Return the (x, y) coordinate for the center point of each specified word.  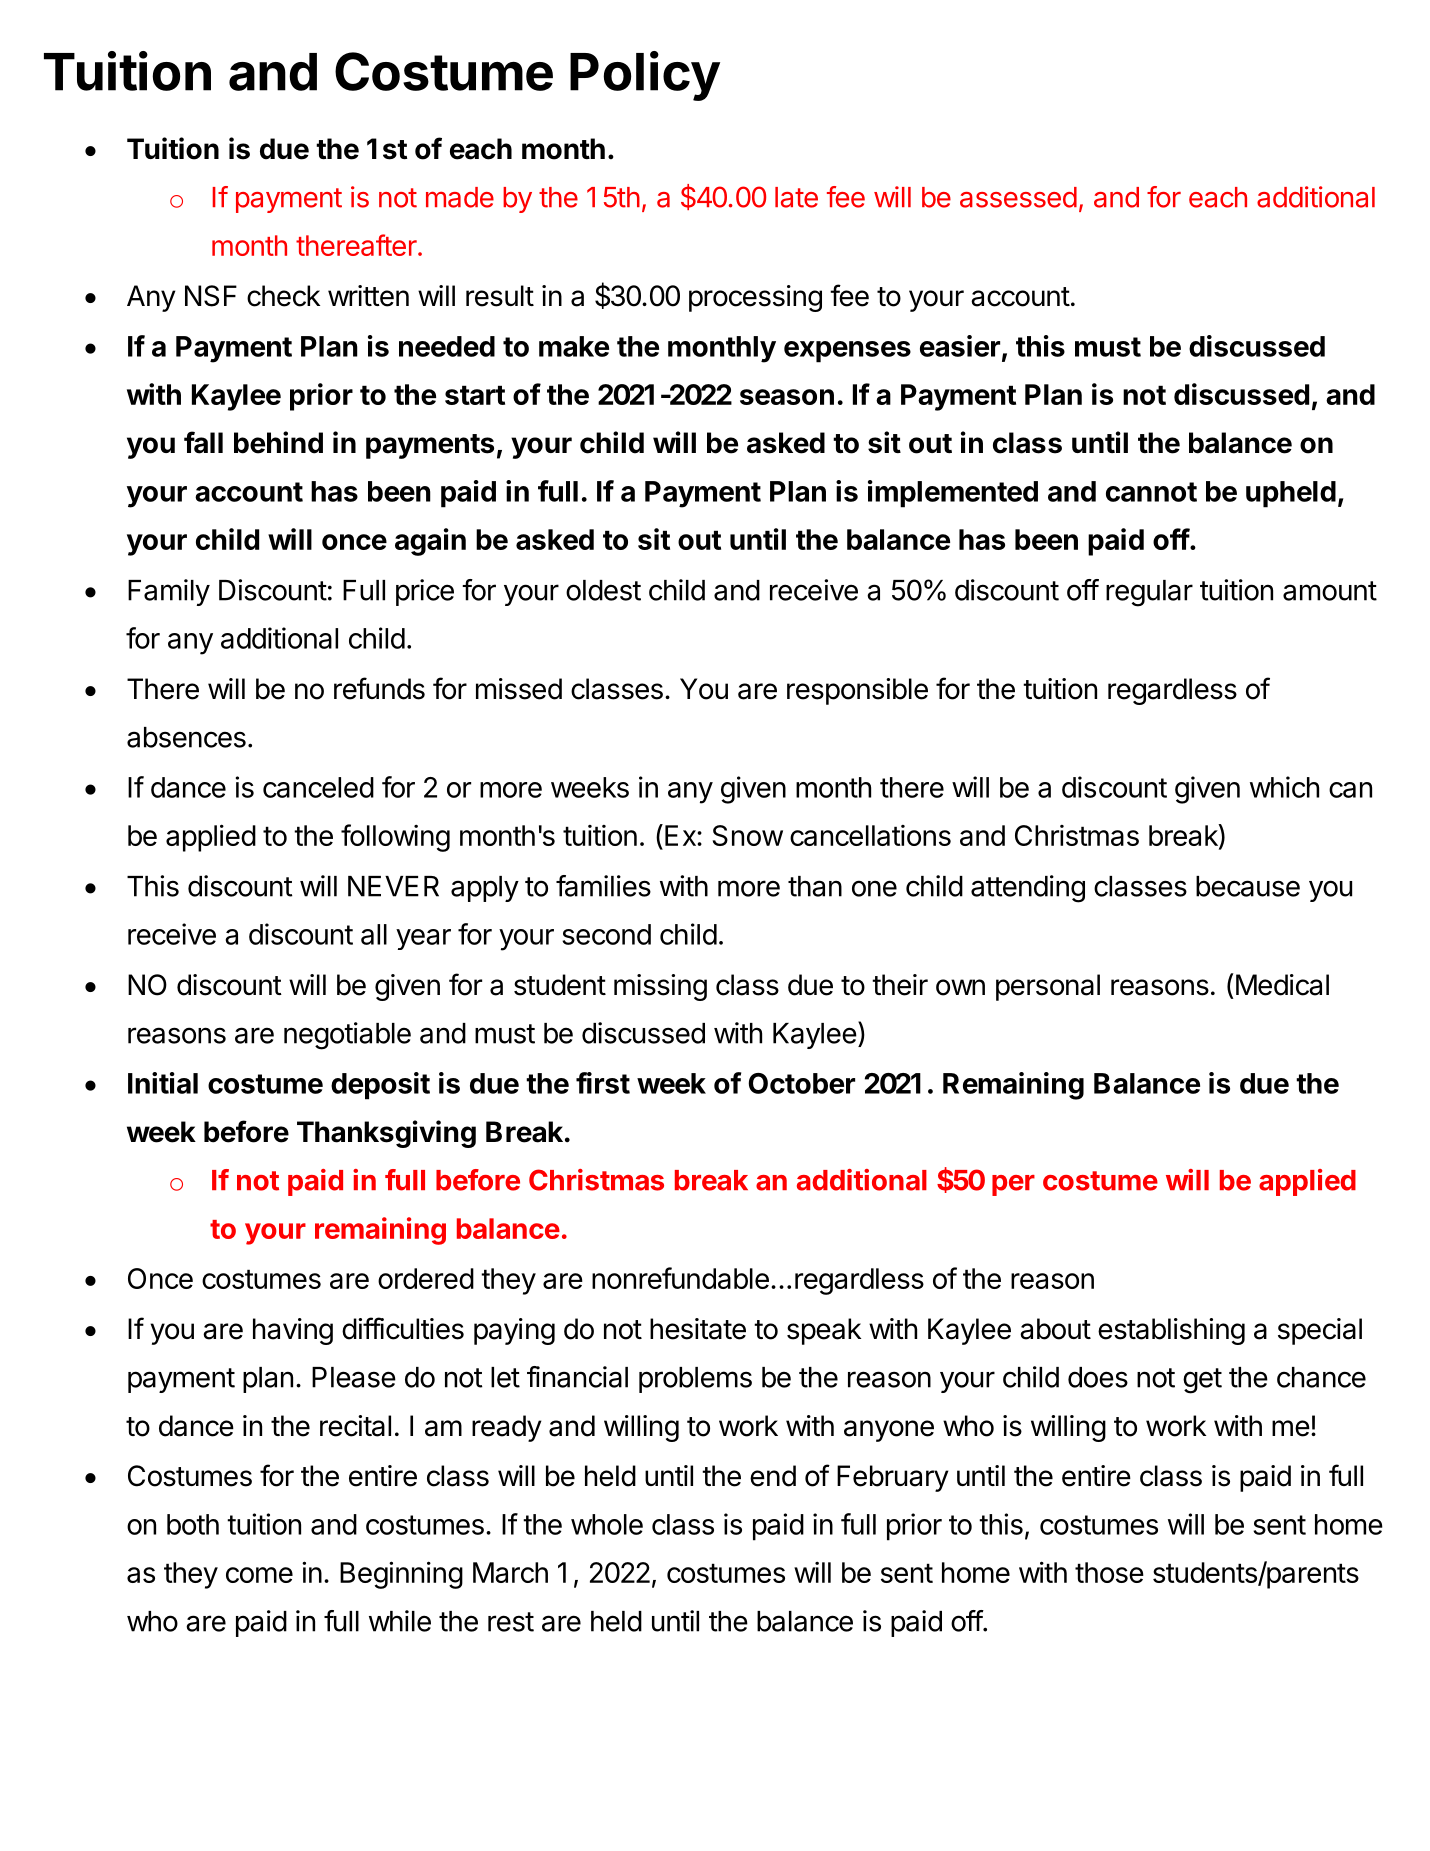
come (259, 1575)
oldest (603, 590)
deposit (380, 1086)
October (801, 1083)
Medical (1282, 985)
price (425, 592)
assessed (1018, 197)
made (460, 197)
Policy (645, 76)
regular (1149, 593)
